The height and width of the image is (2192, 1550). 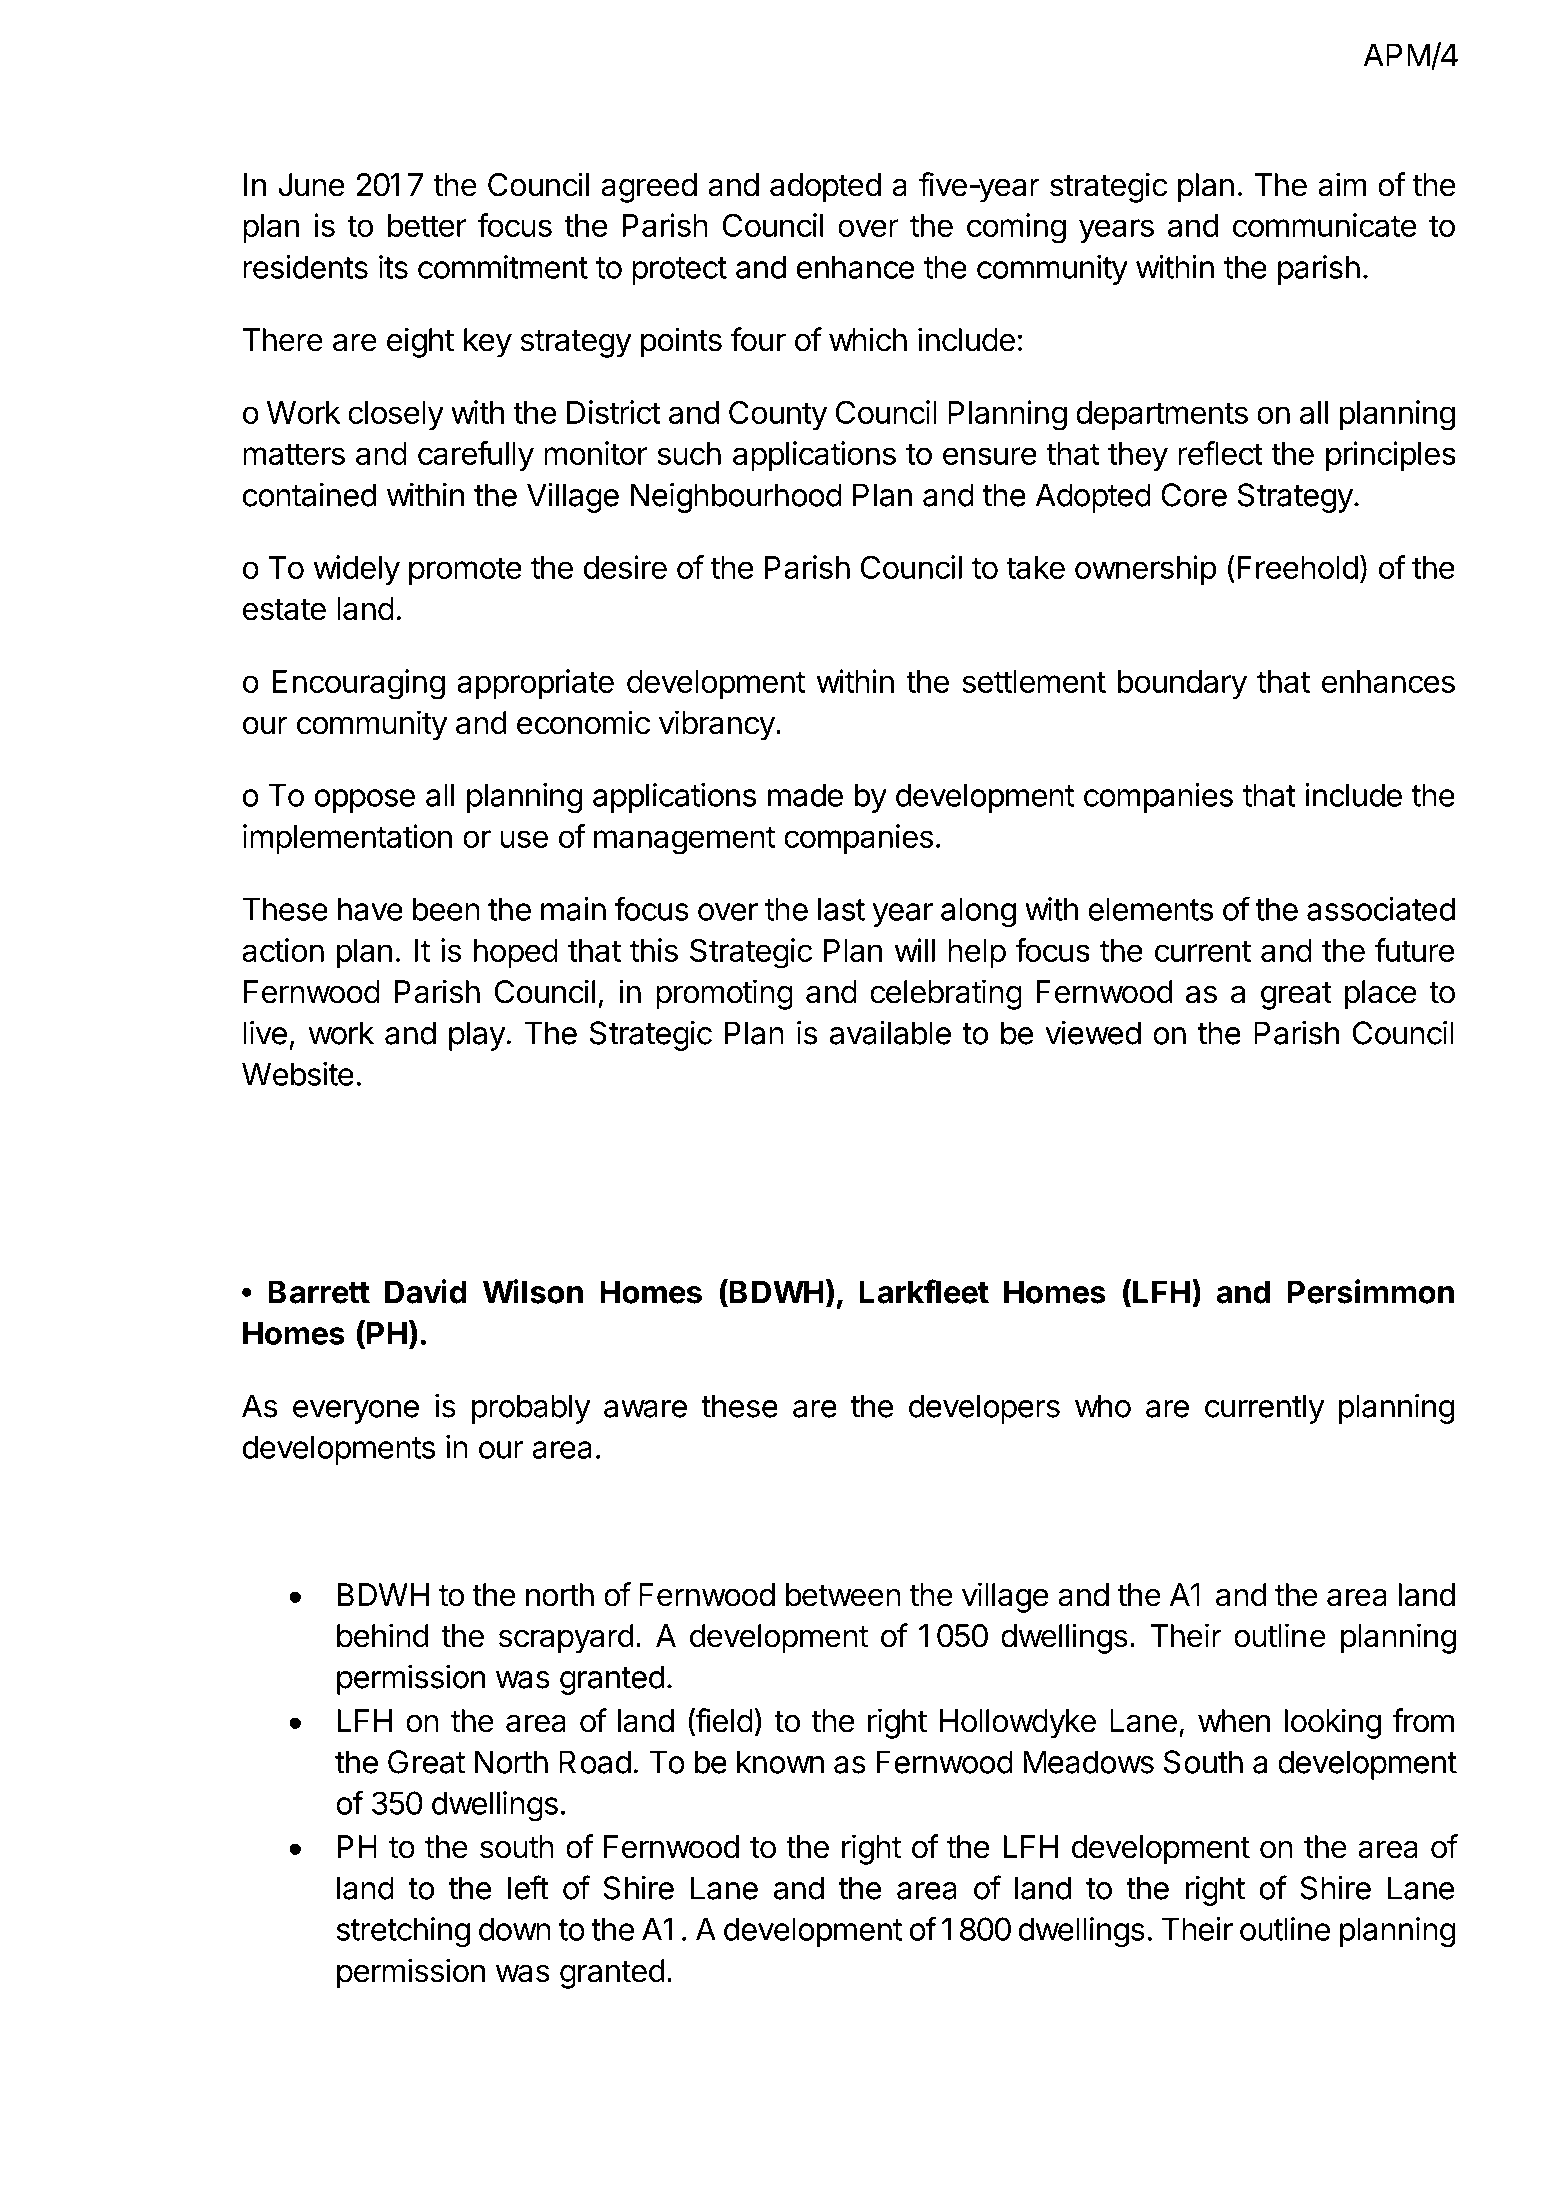 I want to click on oppose, so click(x=365, y=801).
